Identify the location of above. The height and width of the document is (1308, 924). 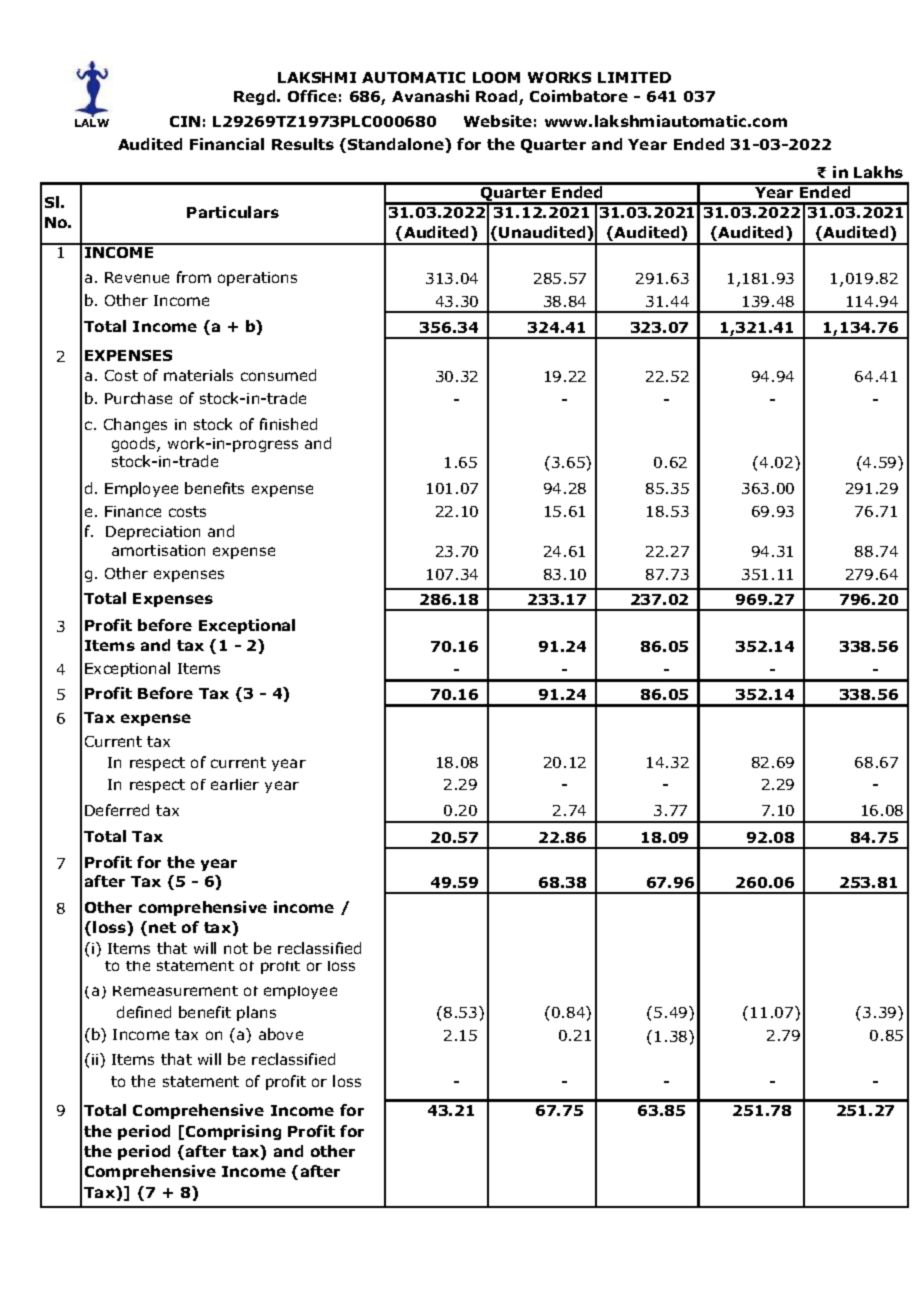
(281, 1034).
